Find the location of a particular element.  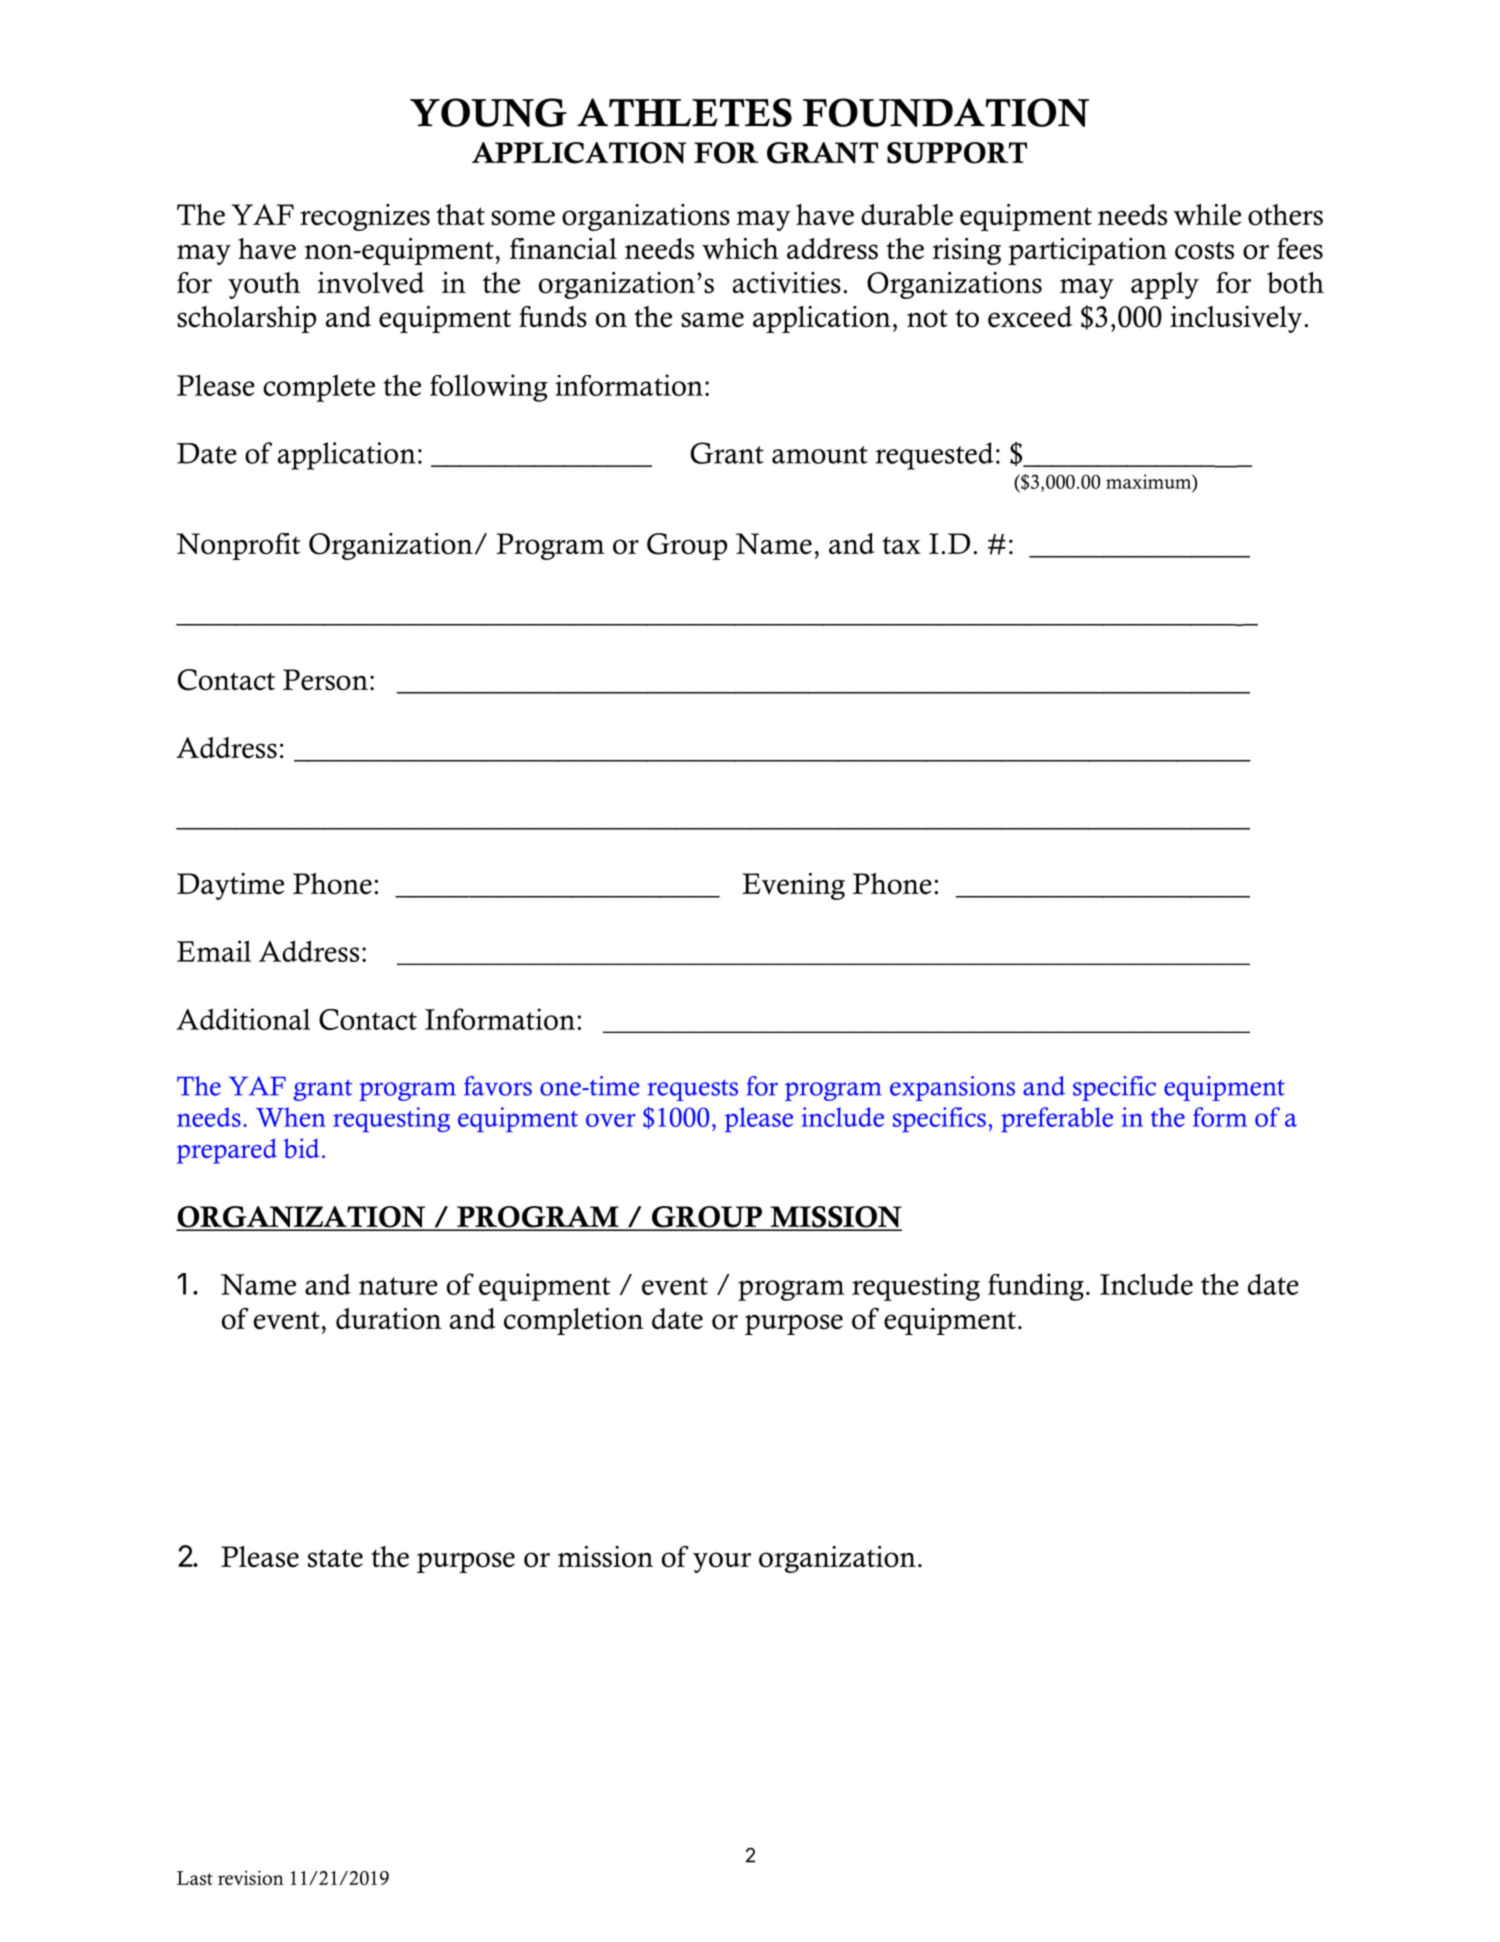

tax is located at coordinates (901, 545).
